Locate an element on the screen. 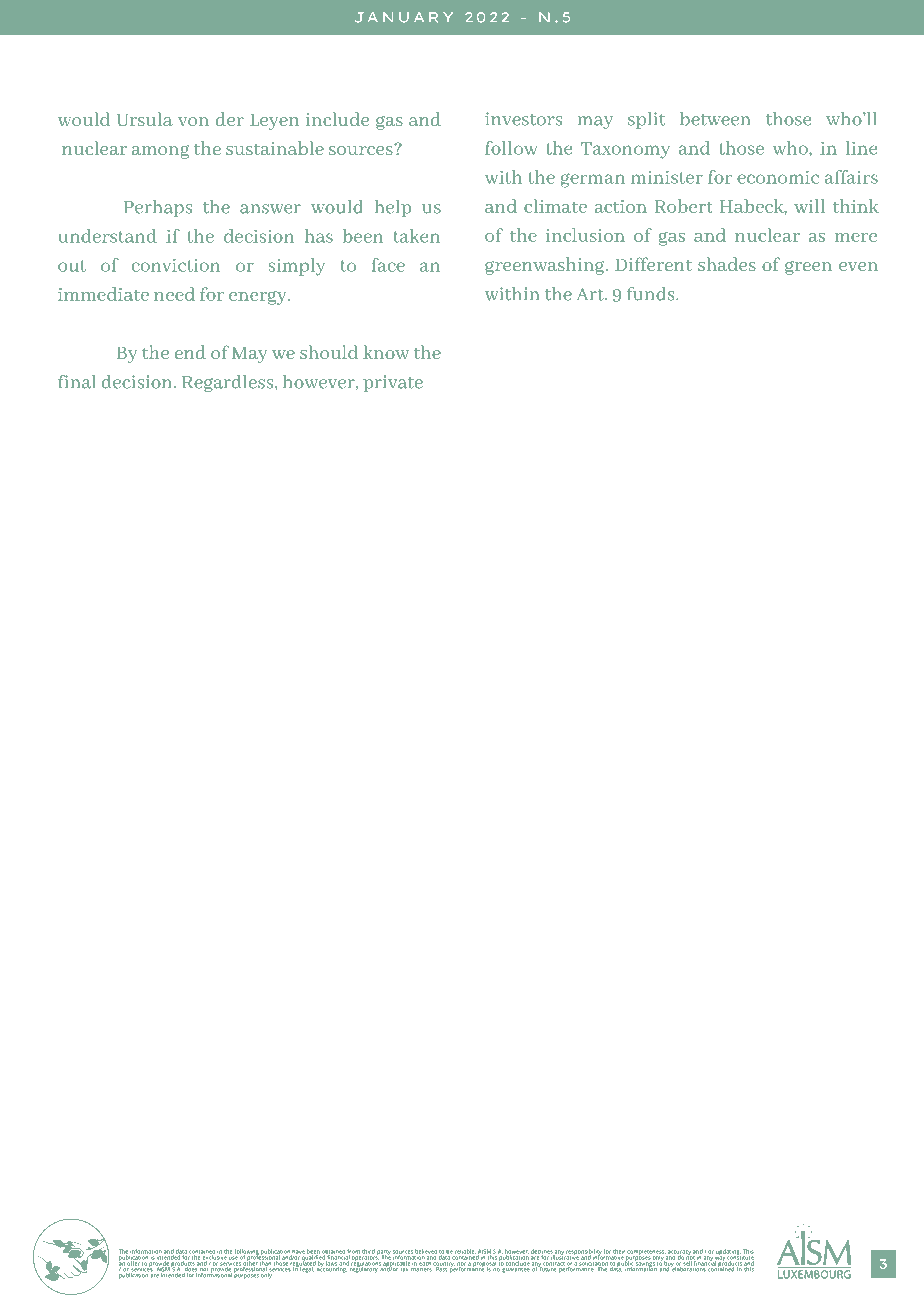  Regardless is located at coordinates (229, 383).
